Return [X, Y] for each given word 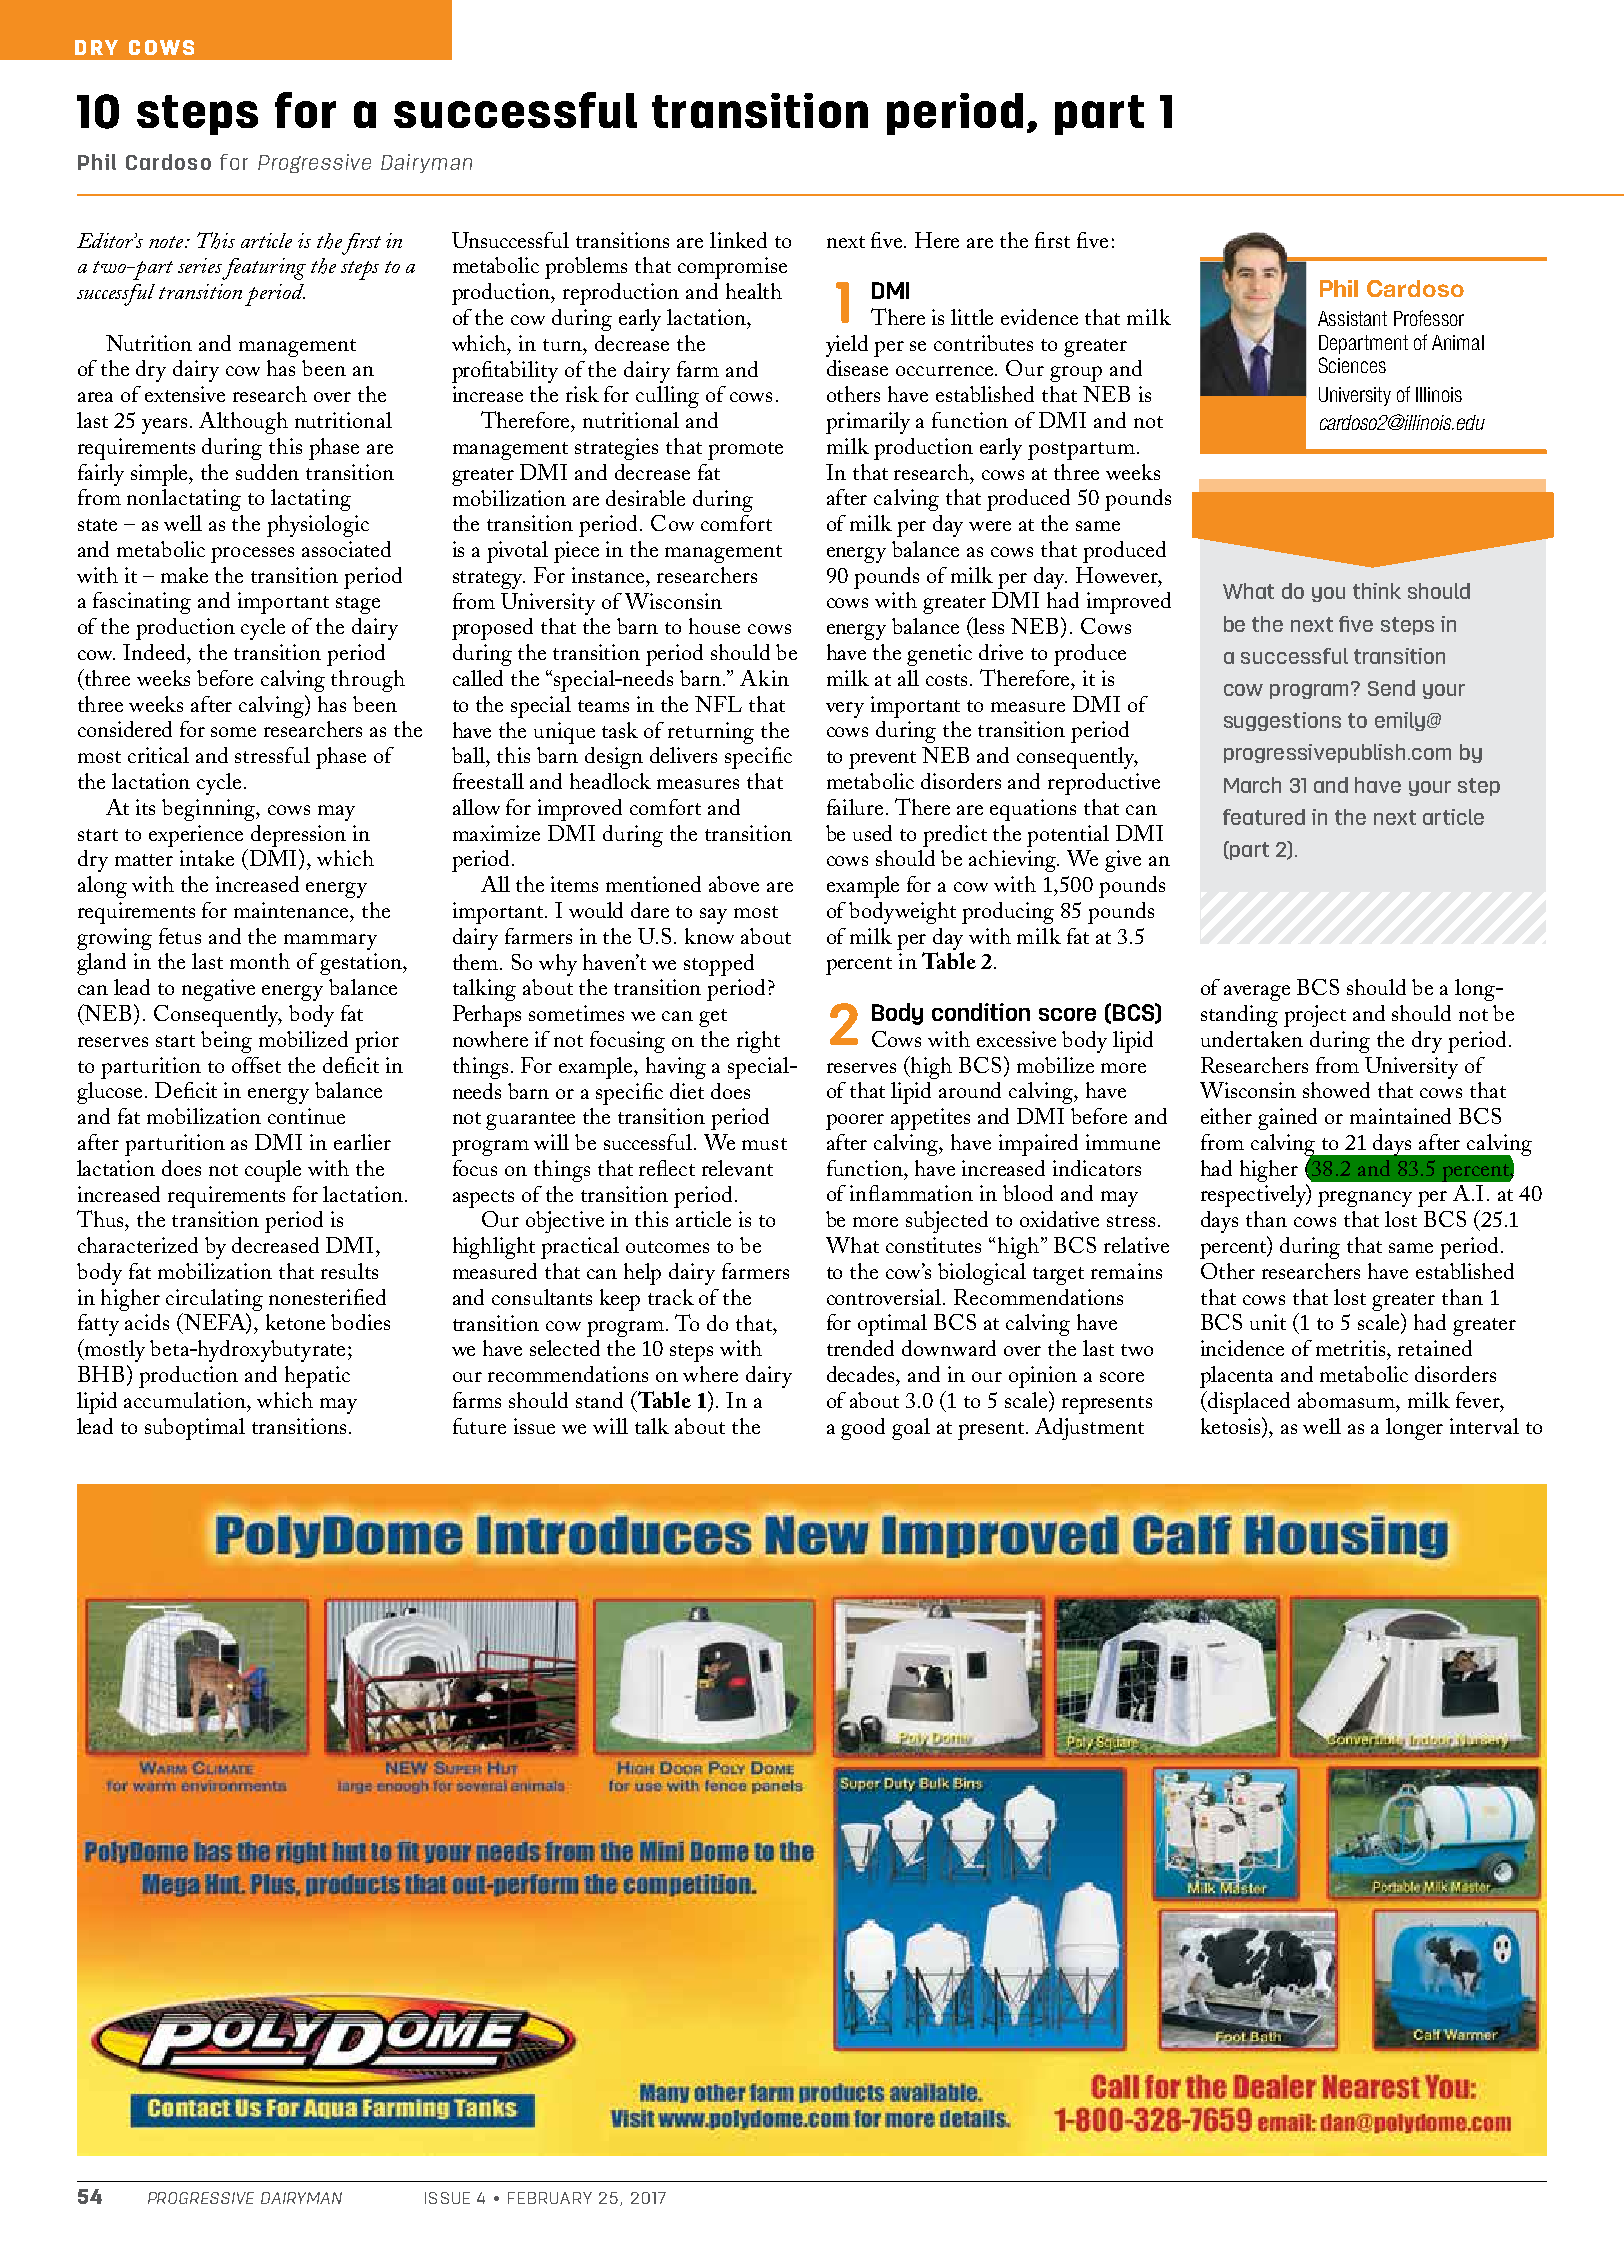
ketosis [1232, 1425]
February [550, 2198]
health [754, 291]
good [863, 1429]
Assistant [1352, 318]
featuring [263, 269]
